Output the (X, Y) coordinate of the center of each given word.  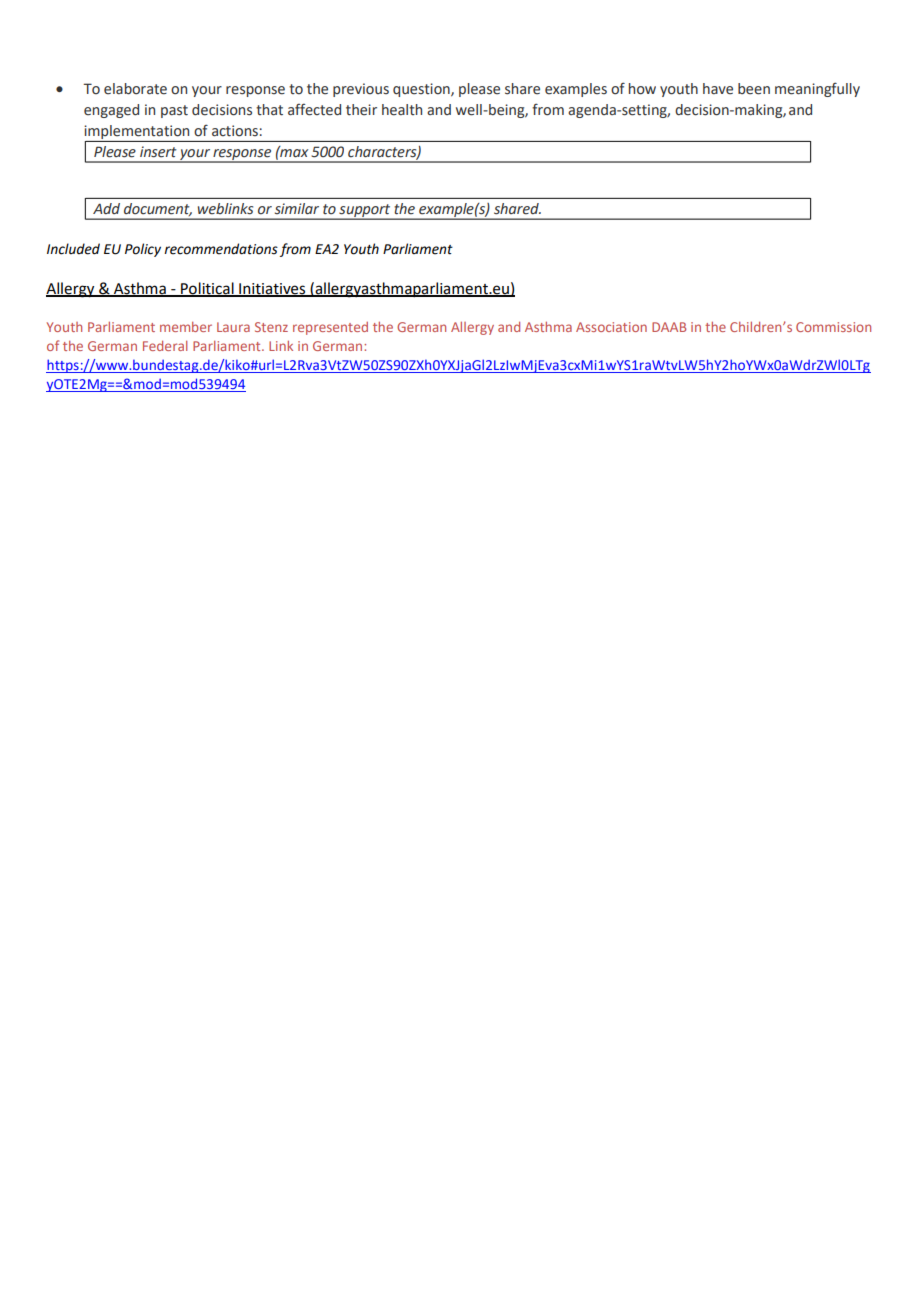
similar (297, 208)
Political (207, 289)
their (361, 110)
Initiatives (272, 289)
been (754, 89)
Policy (143, 250)
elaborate (135, 89)
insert (158, 152)
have (718, 89)
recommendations (221, 249)
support (365, 212)
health (402, 110)
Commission (833, 327)
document (158, 209)
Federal (165, 345)
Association (611, 327)
